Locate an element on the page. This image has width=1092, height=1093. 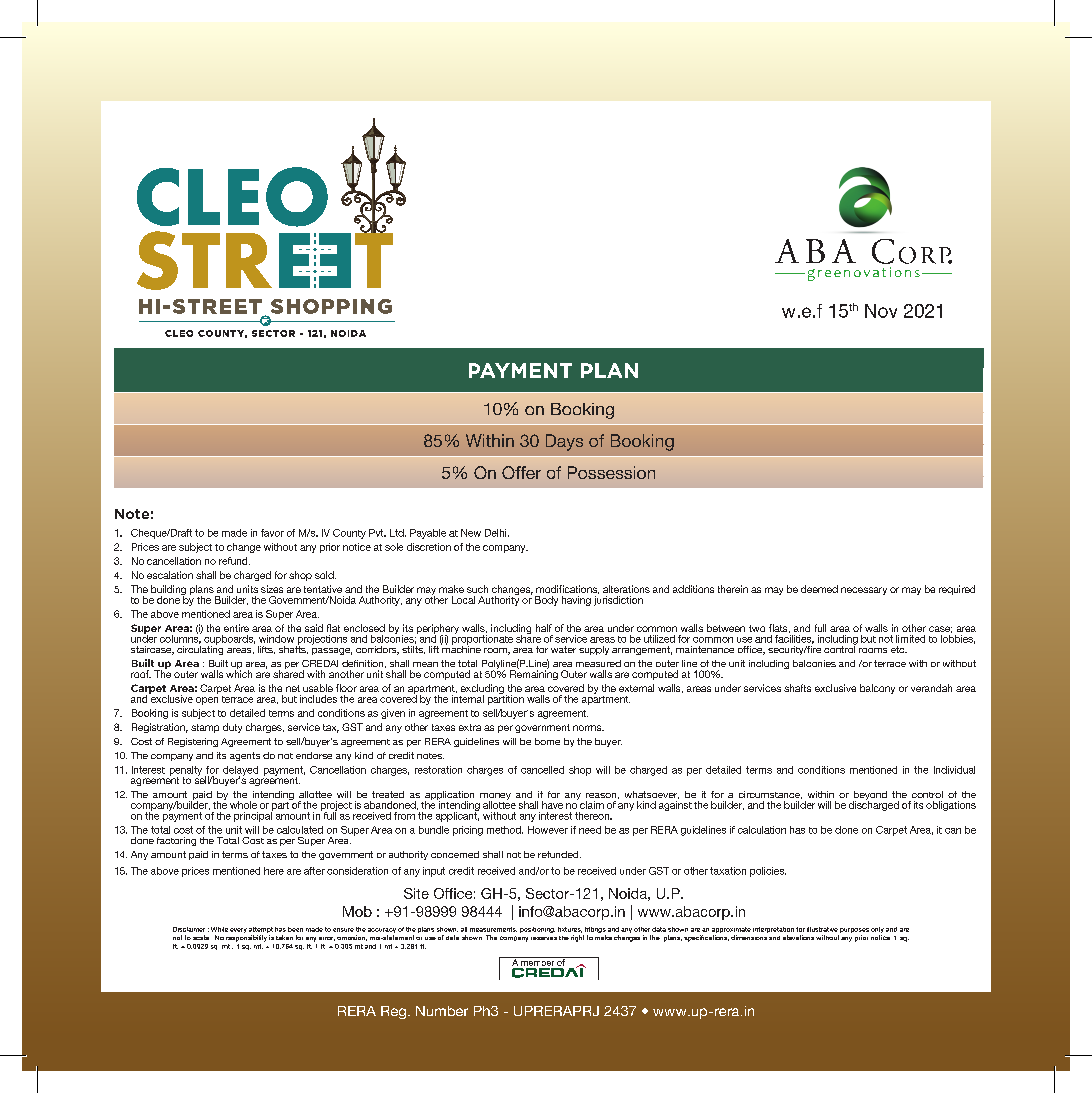
Number is located at coordinates (442, 1011).
